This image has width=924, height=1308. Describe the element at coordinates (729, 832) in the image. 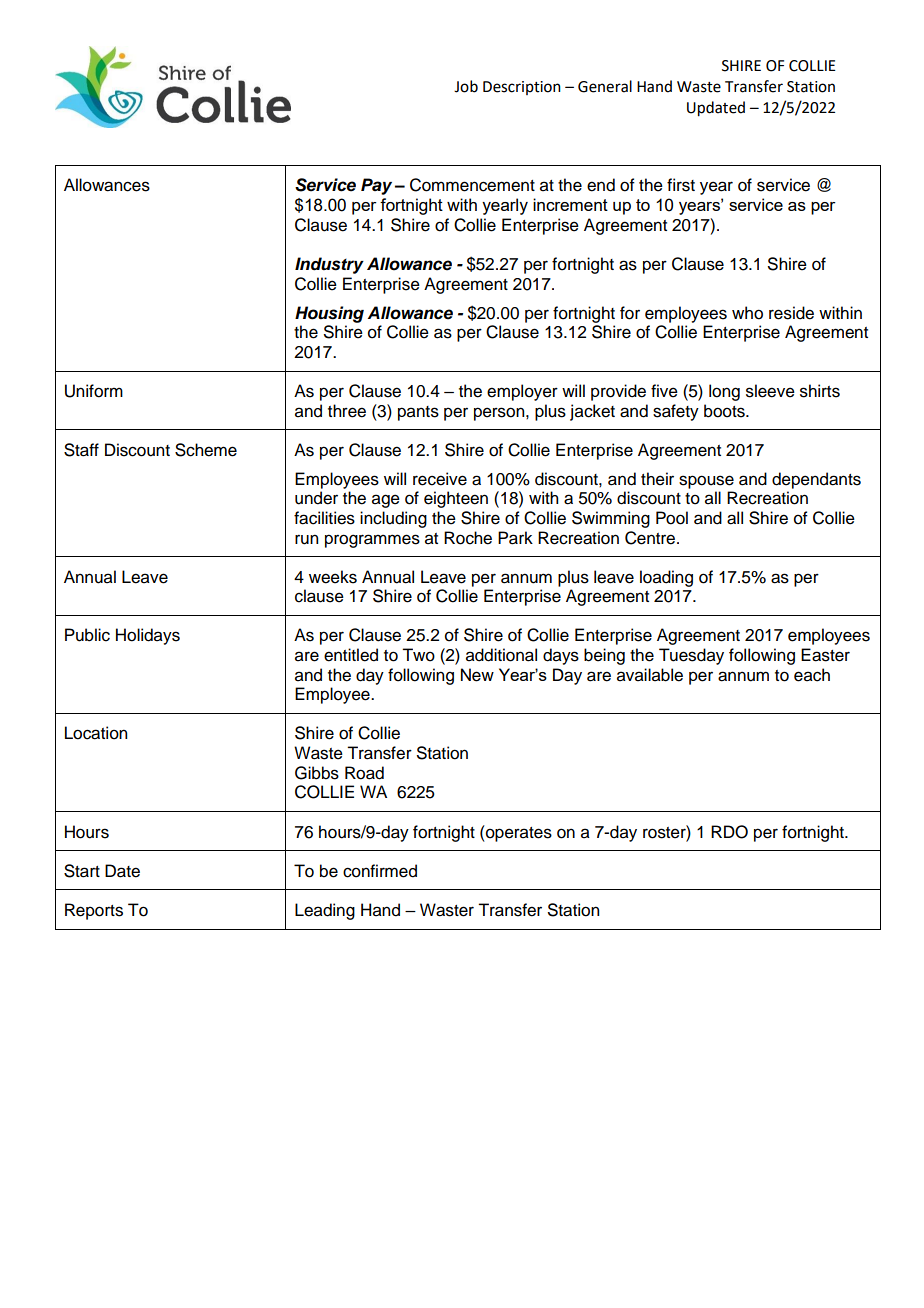

I see `RDO` at that location.
